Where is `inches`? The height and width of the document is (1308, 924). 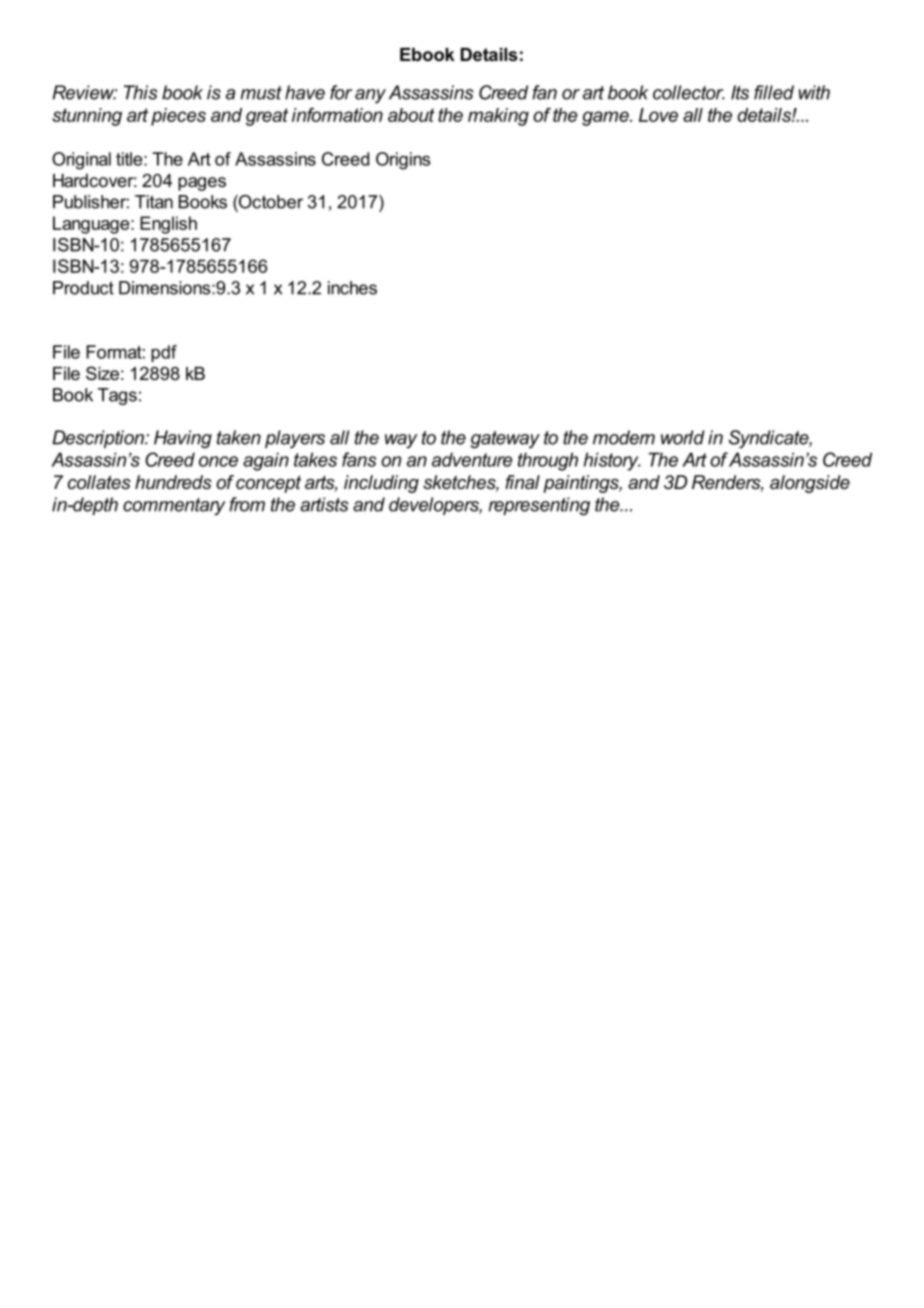 inches is located at coordinates (352, 288).
